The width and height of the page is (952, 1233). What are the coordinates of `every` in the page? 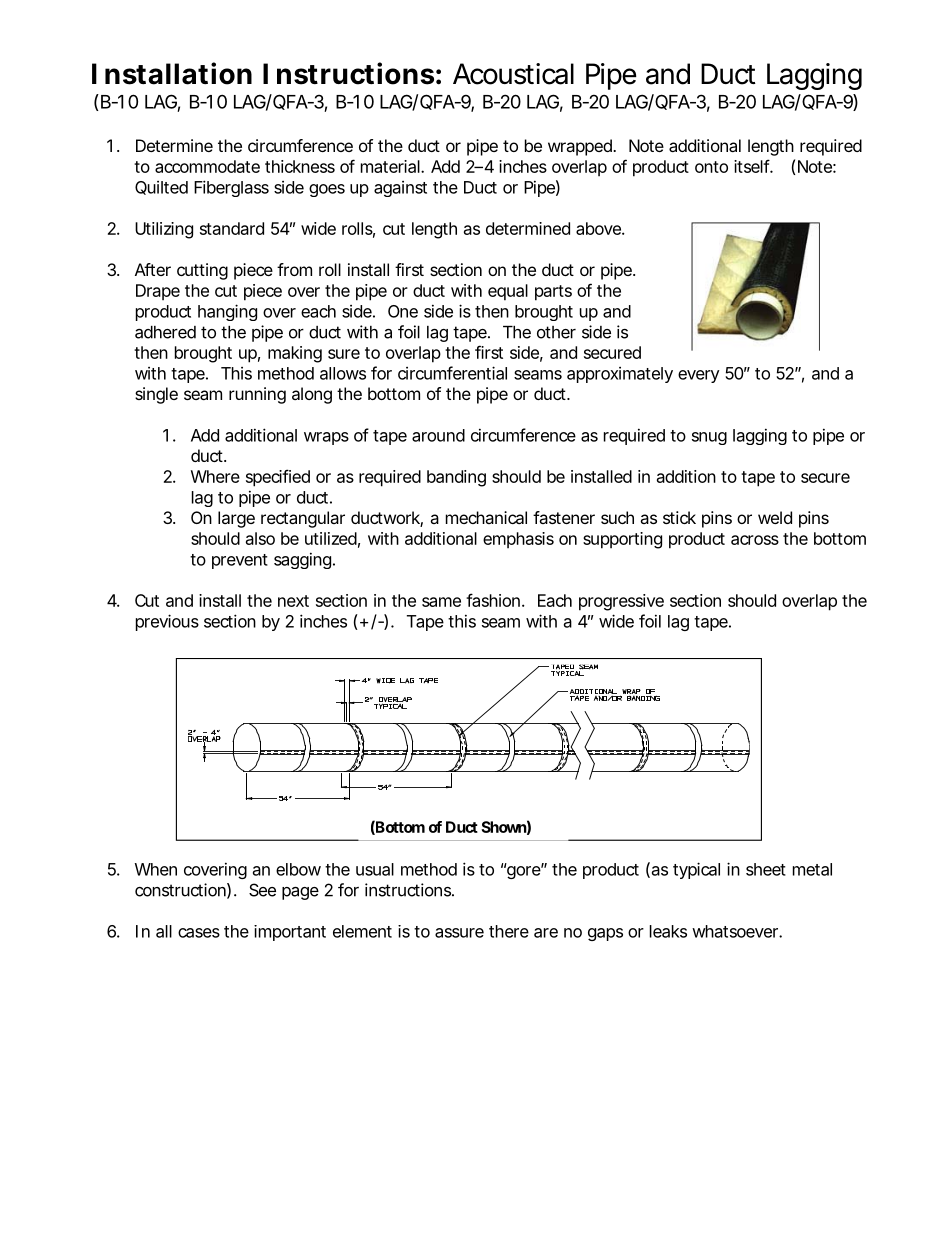 It's located at (699, 376).
